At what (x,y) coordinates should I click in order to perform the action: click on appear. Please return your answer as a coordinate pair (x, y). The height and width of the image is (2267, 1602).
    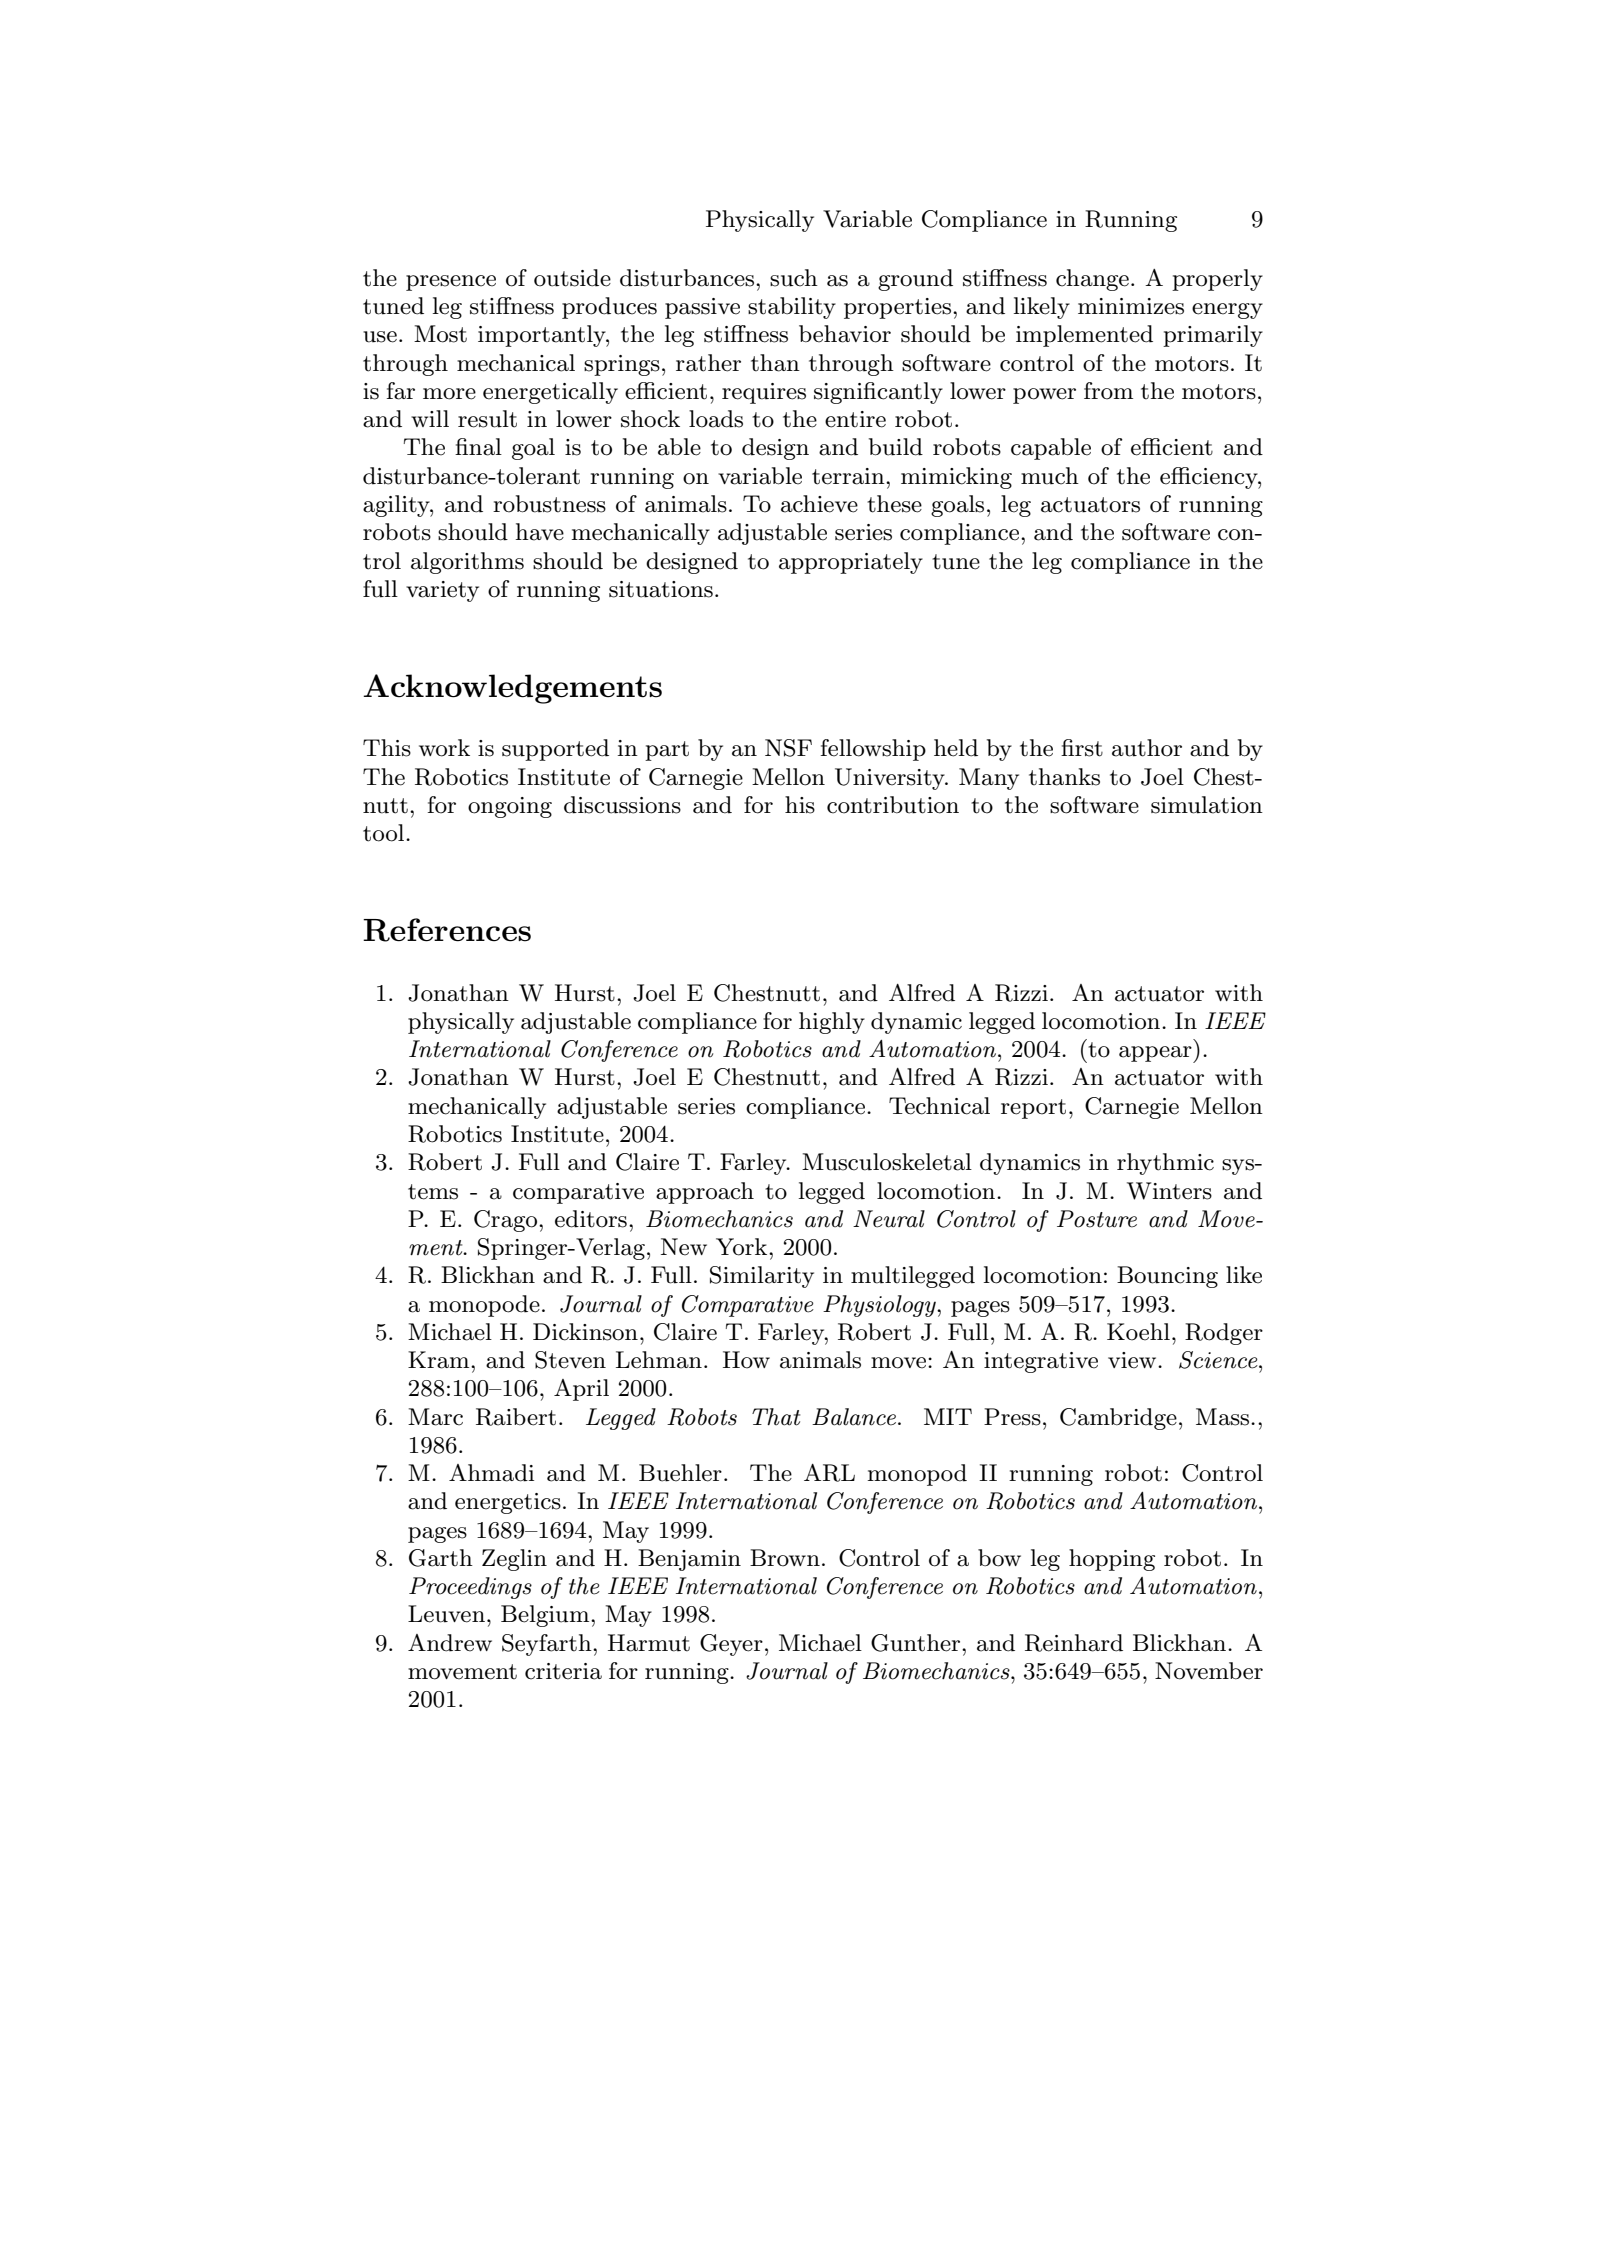
    Looking at the image, I should click on (1156, 1054).
